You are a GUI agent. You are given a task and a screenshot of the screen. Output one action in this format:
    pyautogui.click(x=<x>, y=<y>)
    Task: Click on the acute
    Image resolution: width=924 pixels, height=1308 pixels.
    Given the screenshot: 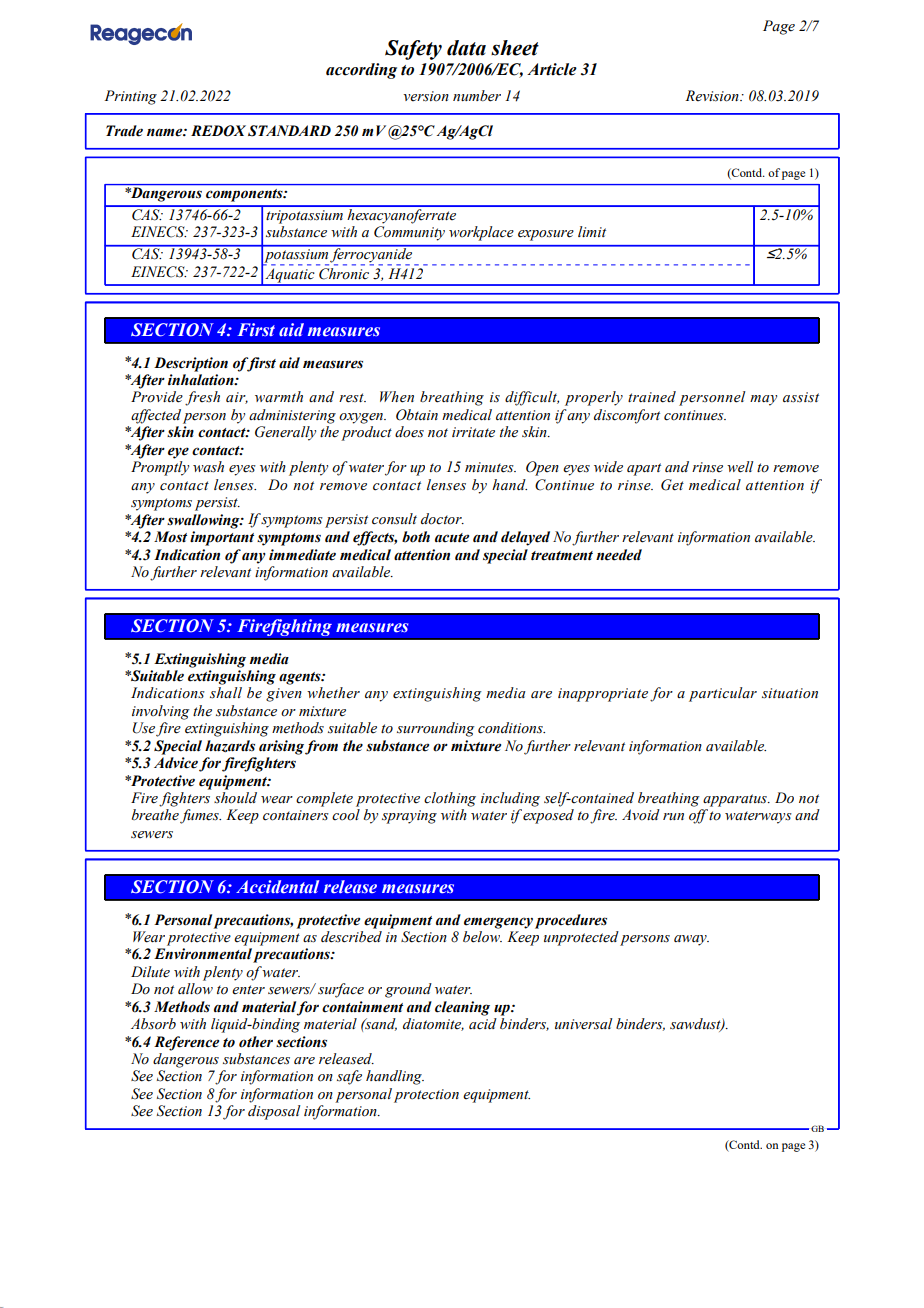 What is the action you would take?
    pyautogui.click(x=452, y=538)
